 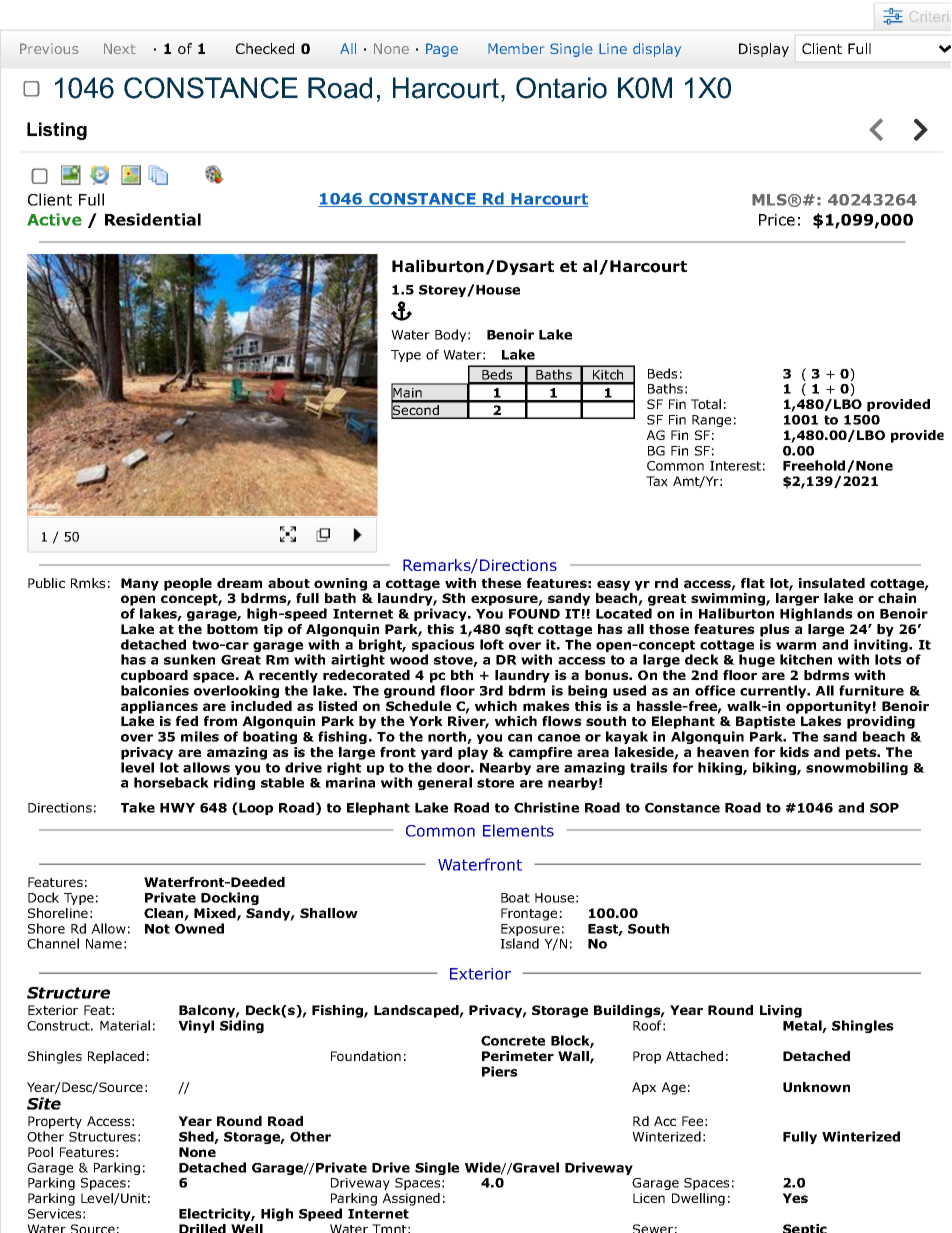 I want to click on Take, so click(x=138, y=807).
